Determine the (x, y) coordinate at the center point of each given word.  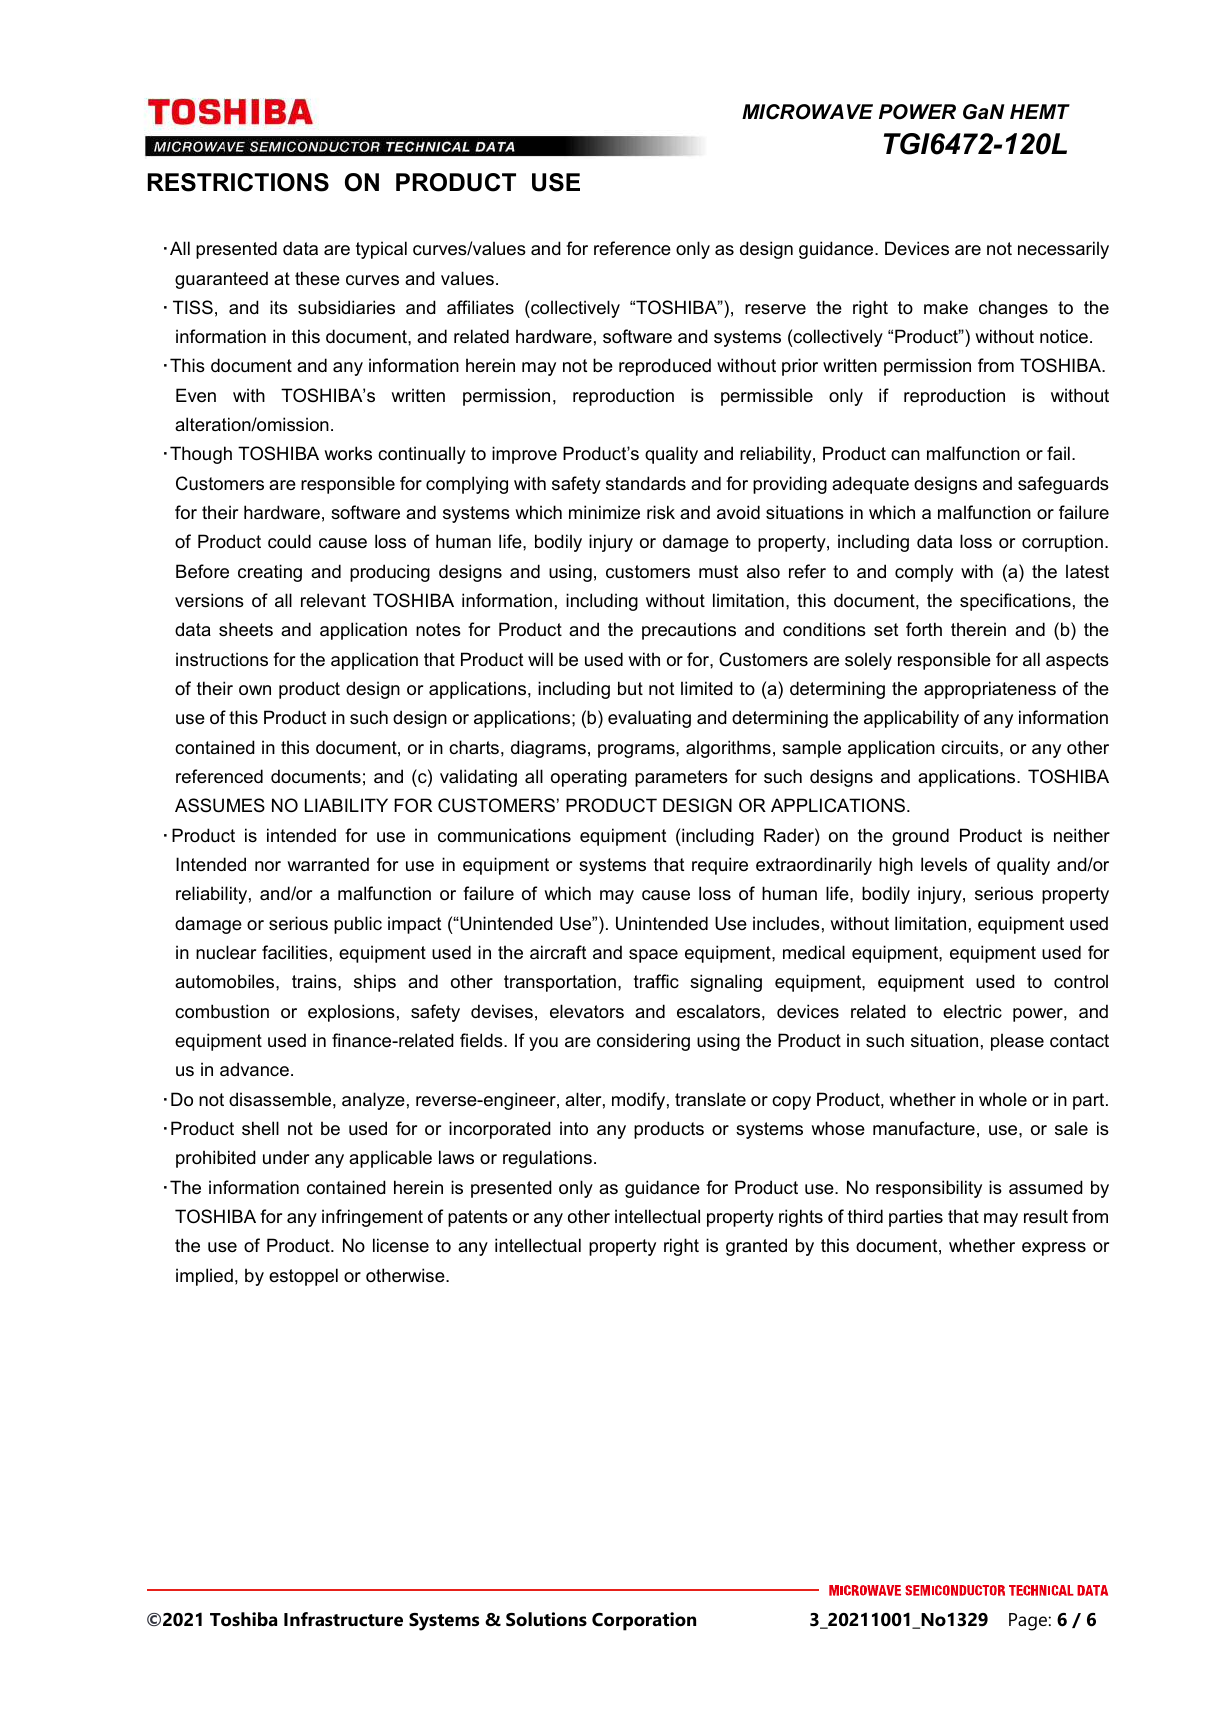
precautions (689, 631)
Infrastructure (343, 1619)
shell (260, 1128)
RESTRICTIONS (238, 182)
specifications (1015, 602)
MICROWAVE (807, 112)
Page (1028, 1622)
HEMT (1040, 111)
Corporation (644, 1621)
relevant (333, 600)
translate (710, 1099)
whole (1003, 1099)
